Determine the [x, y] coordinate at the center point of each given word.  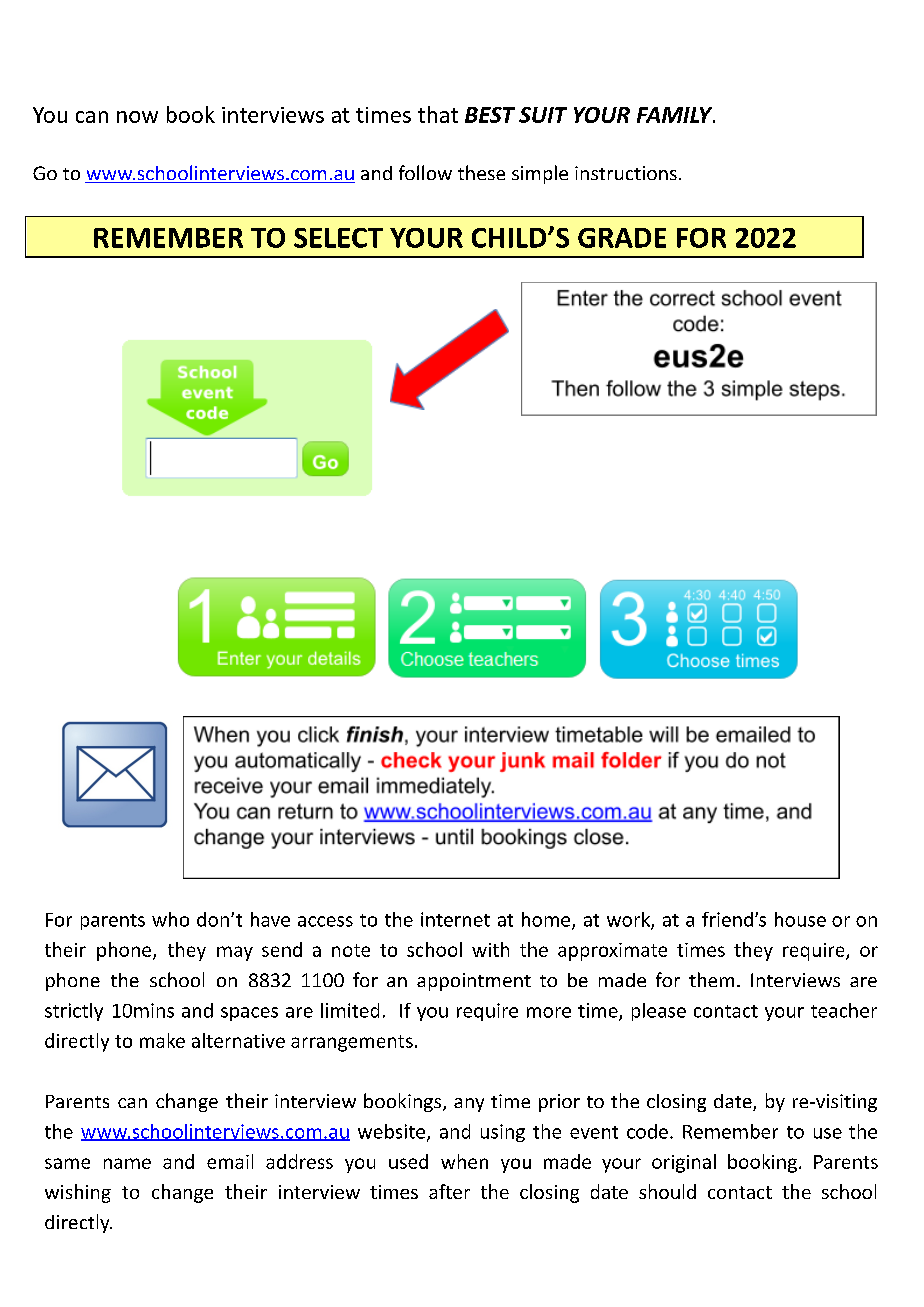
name [127, 1163]
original [684, 1163]
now [137, 117]
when [464, 1161]
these [481, 172]
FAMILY [676, 115]
